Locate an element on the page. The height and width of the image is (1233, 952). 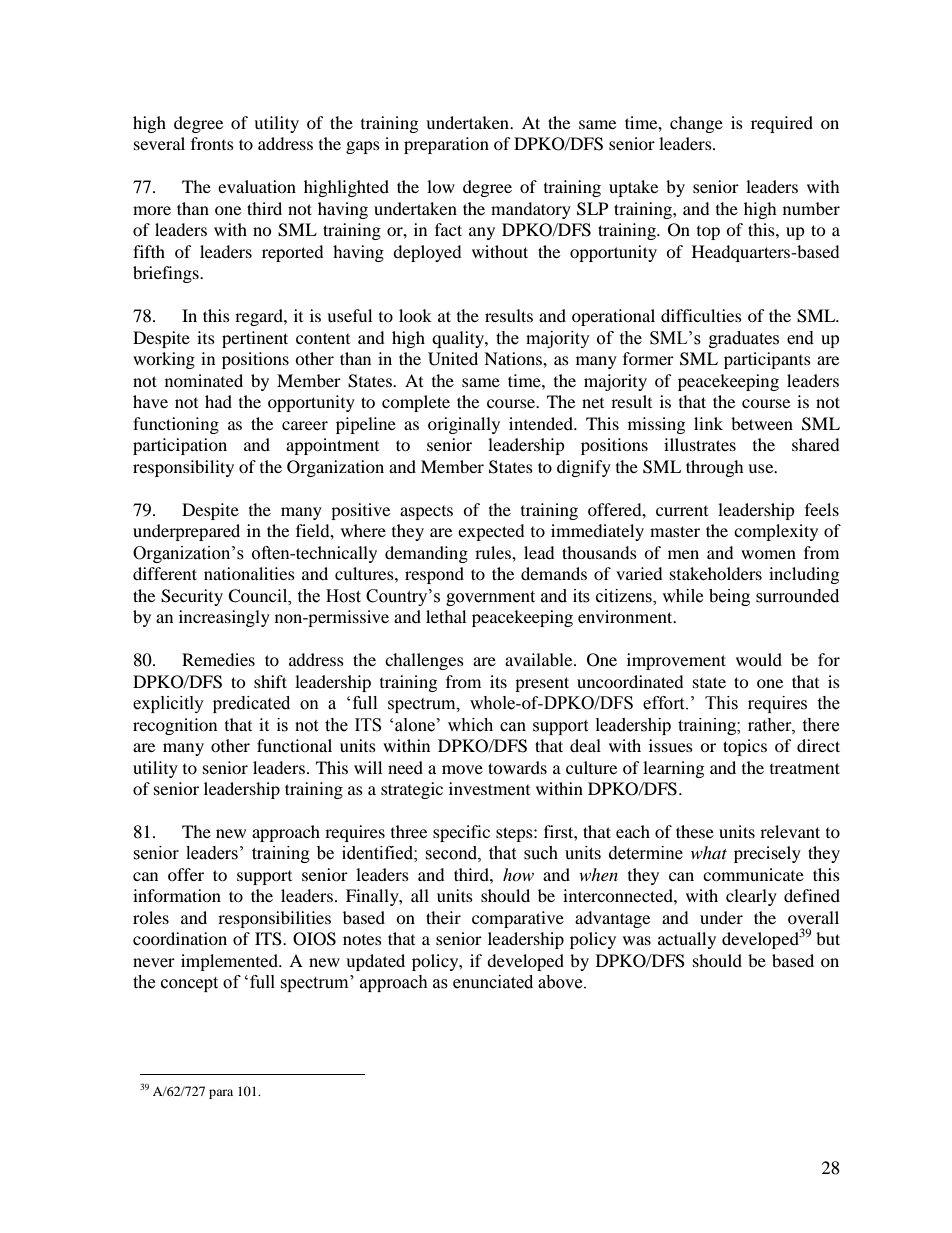
women is located at coordinates (768, 554).
